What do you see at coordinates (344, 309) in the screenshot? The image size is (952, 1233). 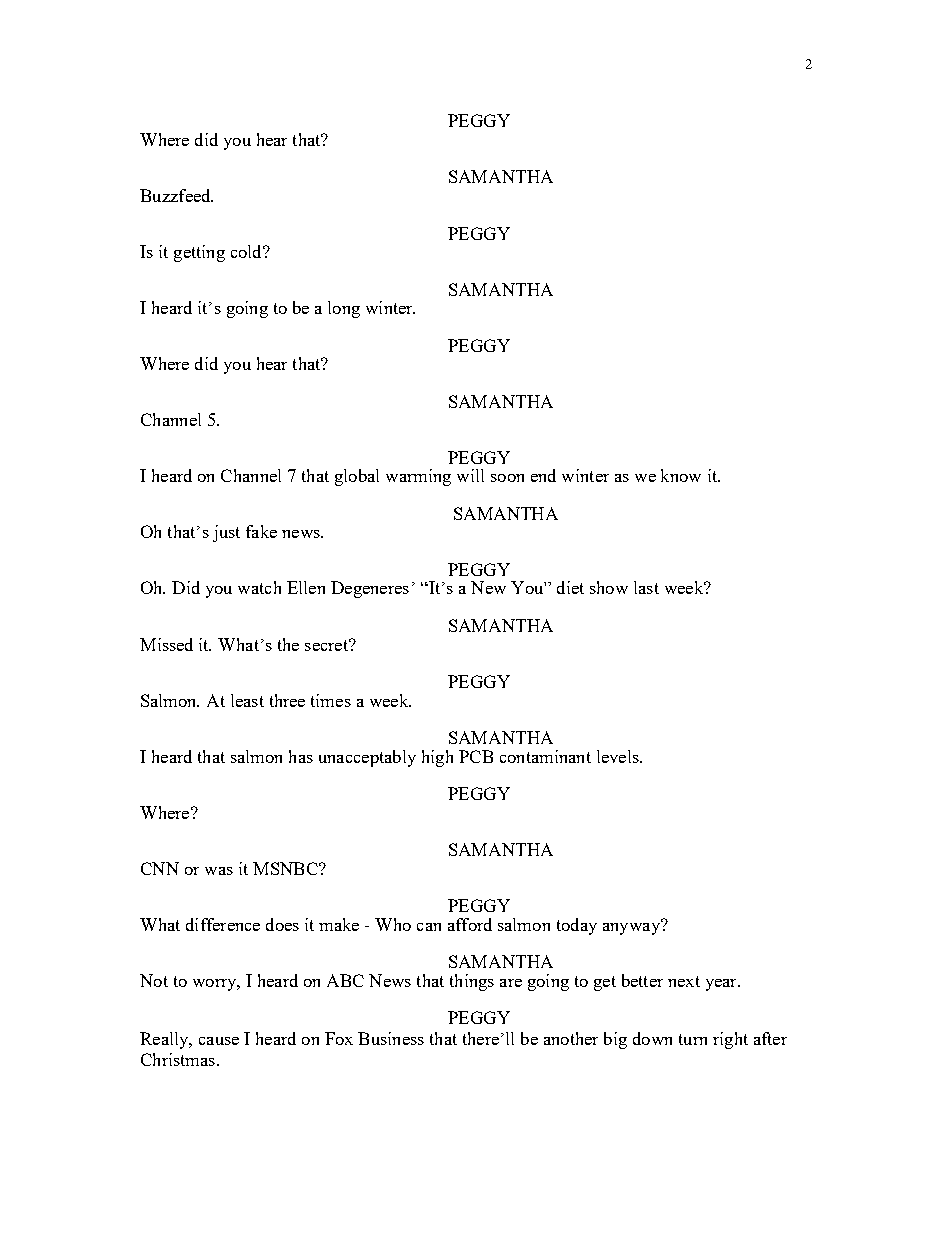 I see `long` at bounding box center [344, 309].
